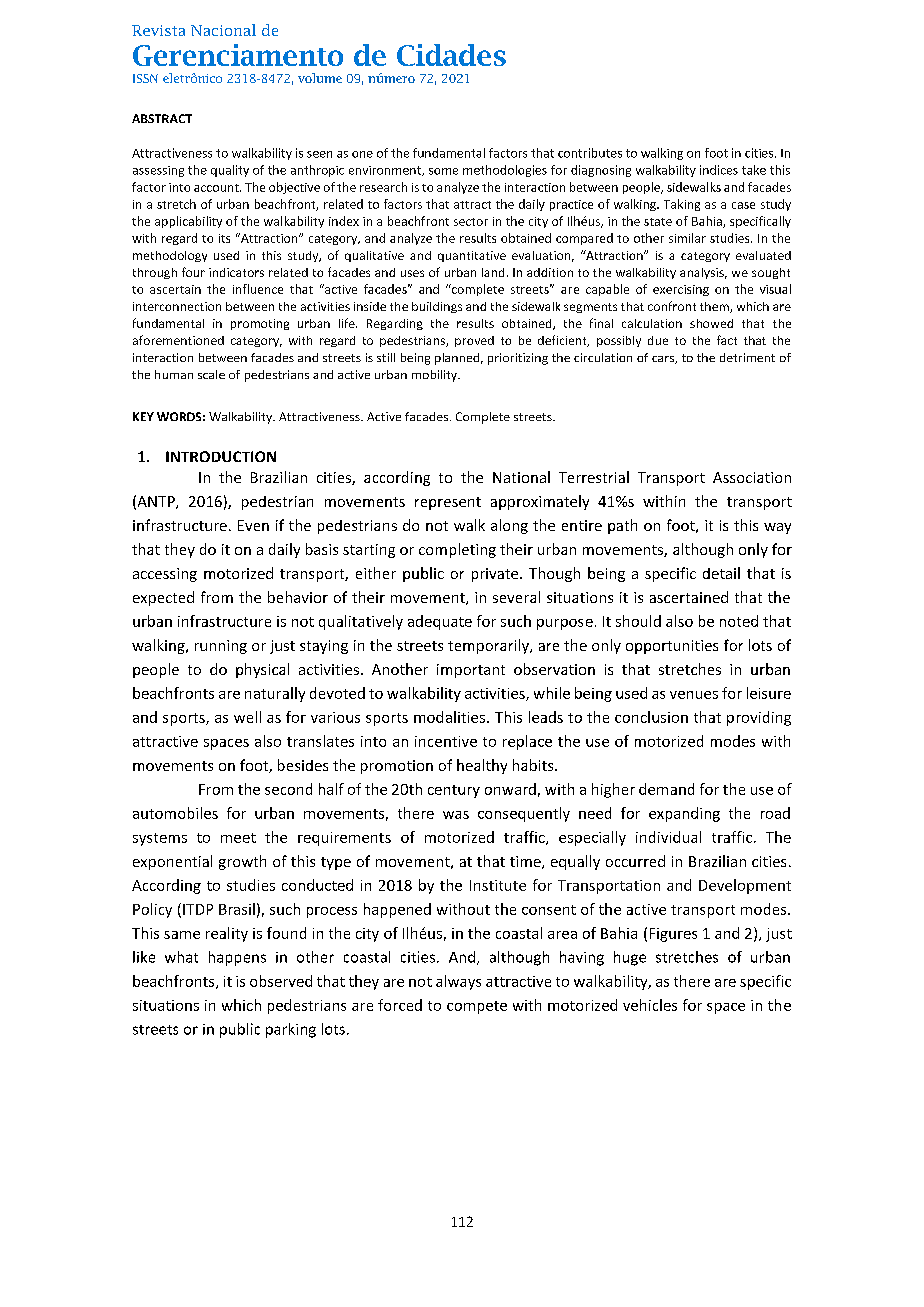  I want to click on indices, so click(719, 170).
